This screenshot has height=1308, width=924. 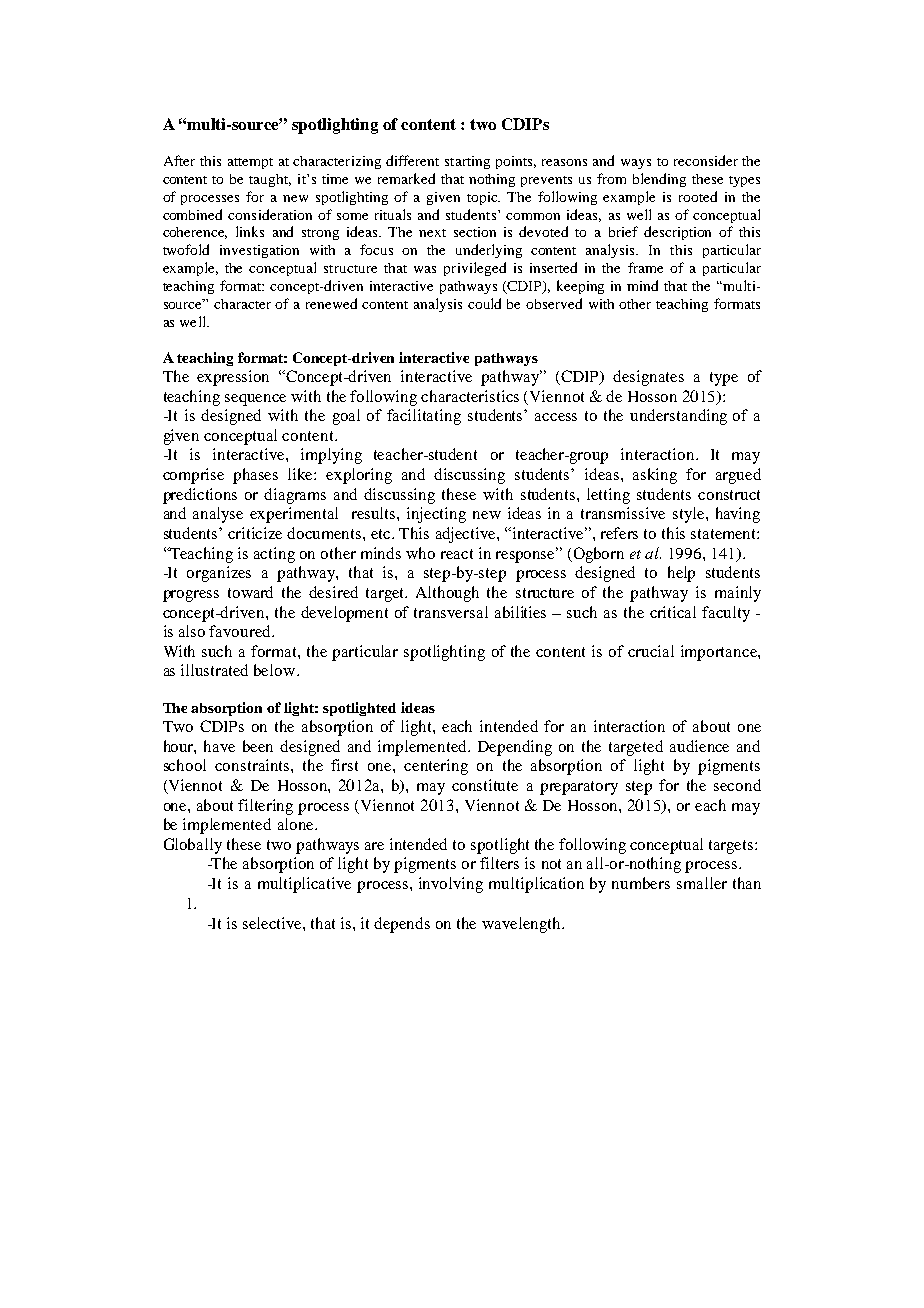 I want to click on facilitating, so click(x=424, y=417).
